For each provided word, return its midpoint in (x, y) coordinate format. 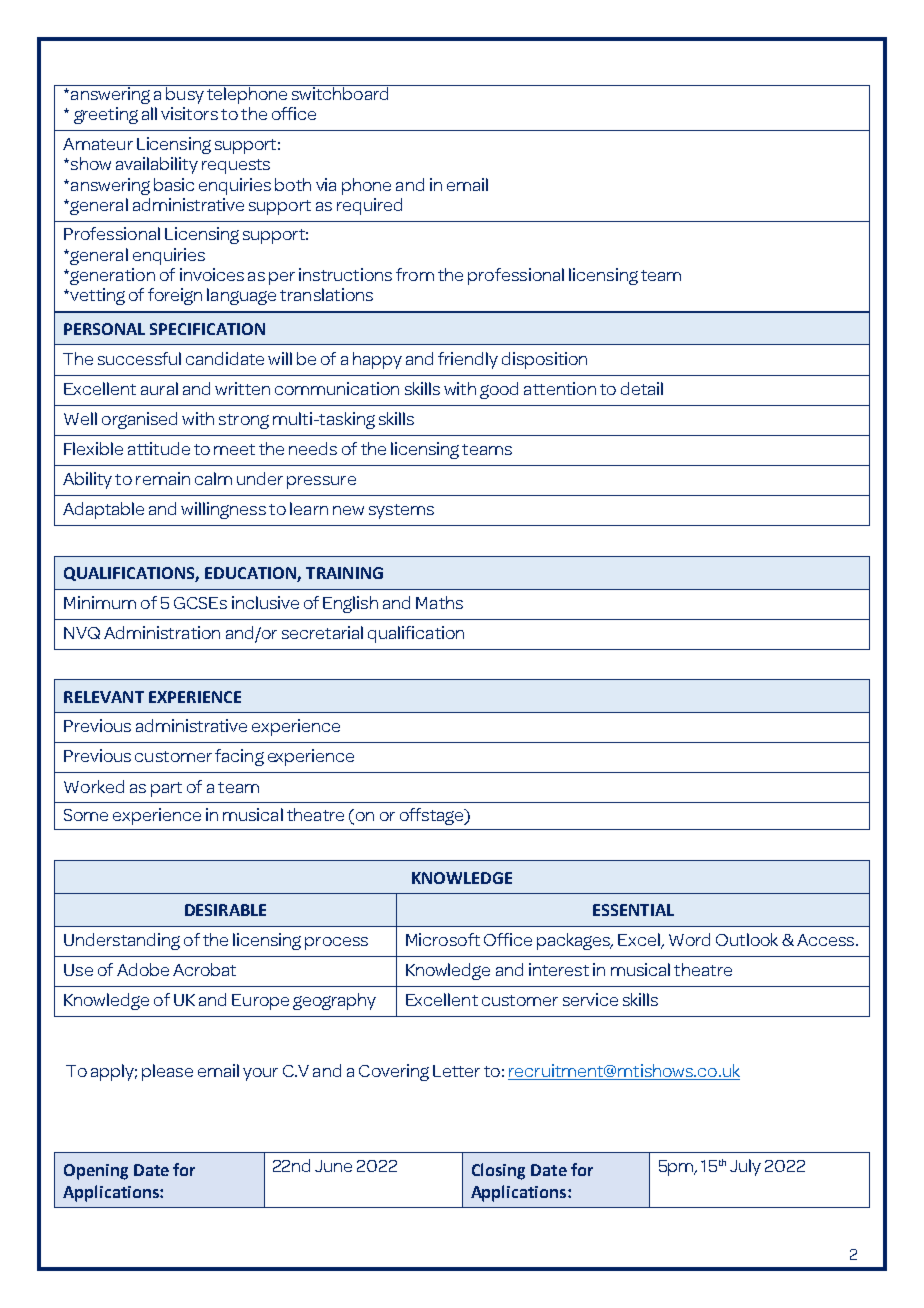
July (745, 1167)
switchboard (340, 92)
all (149, 113)
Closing (498, 1171)
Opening (96, 1172)
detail (642, 388)
